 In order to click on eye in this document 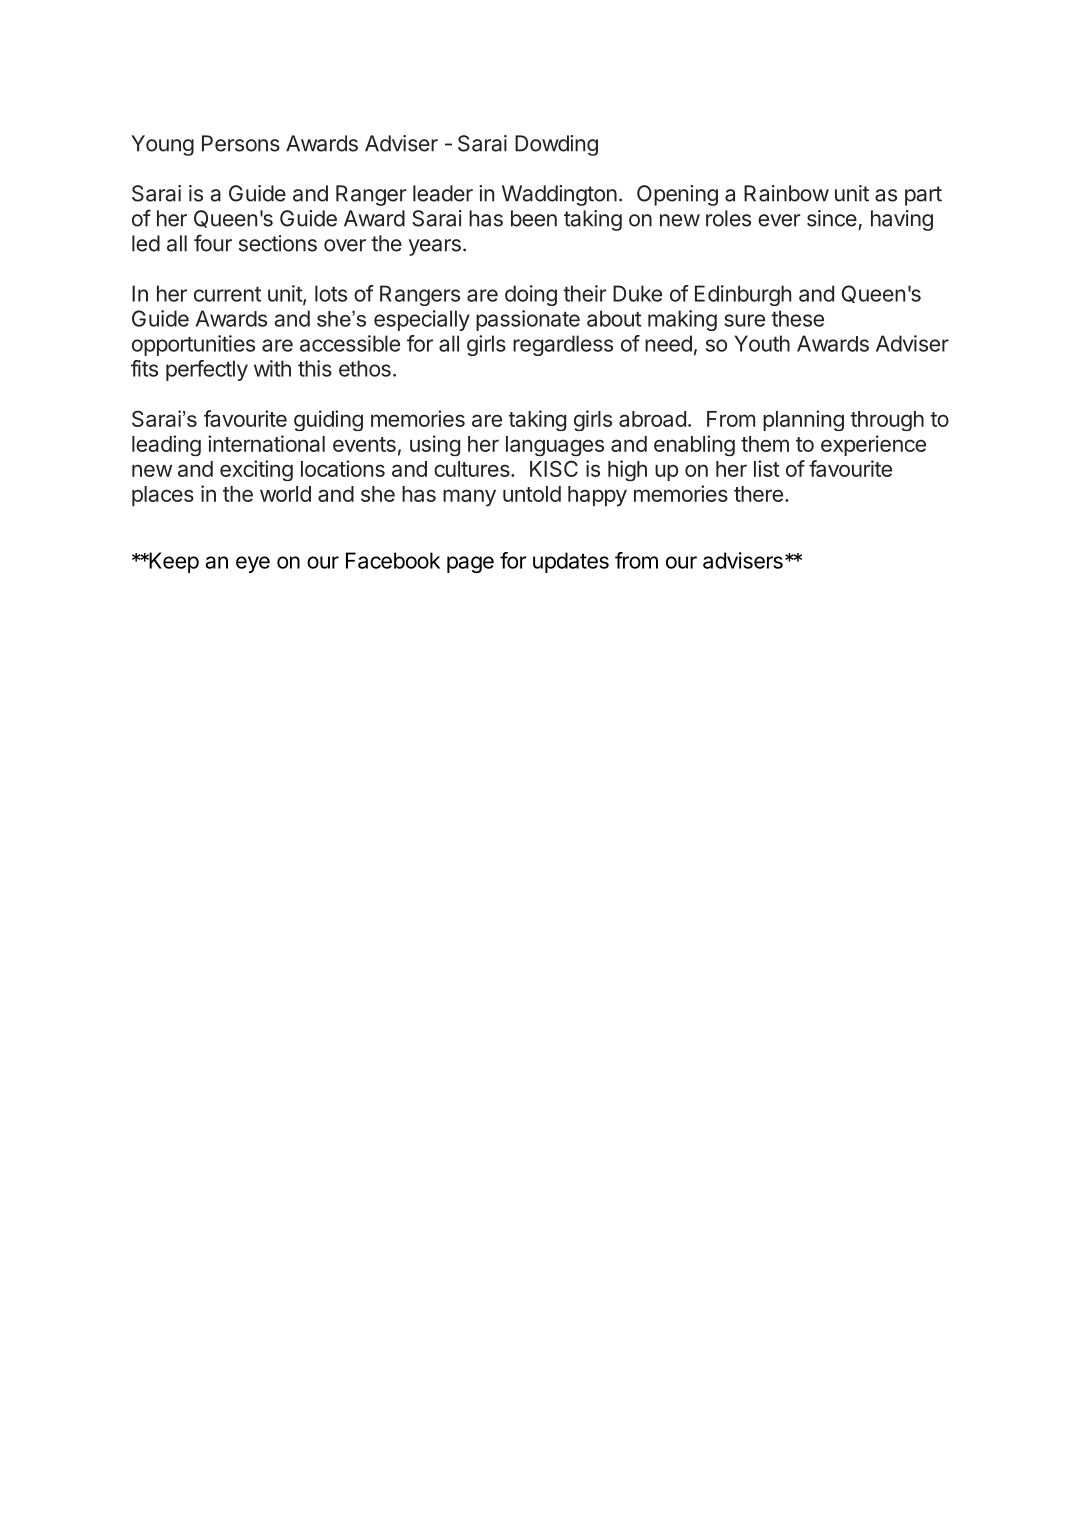, I will do `click(253, 564)`.
